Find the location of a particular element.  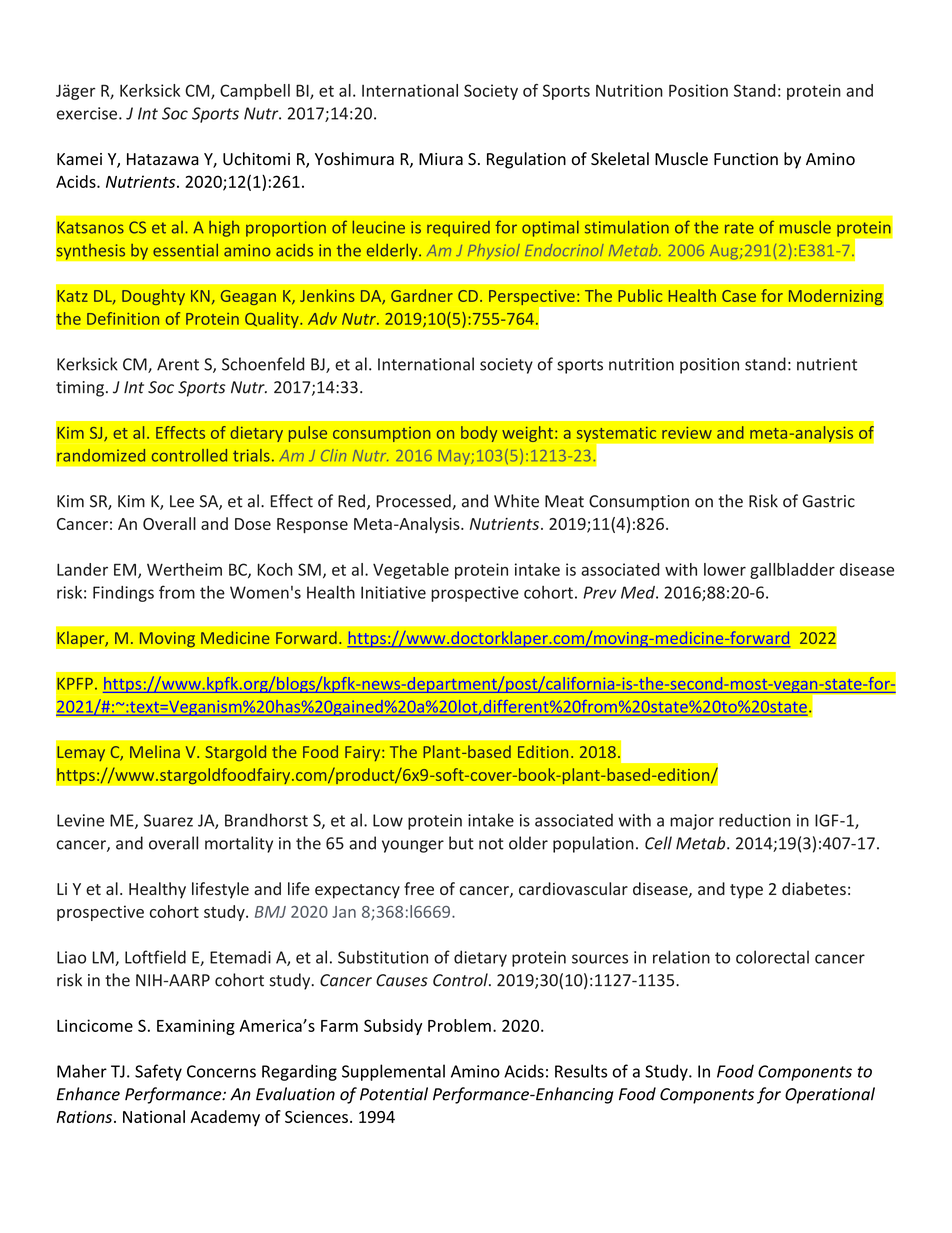

Regulation is located at coordinates (526, 160).
